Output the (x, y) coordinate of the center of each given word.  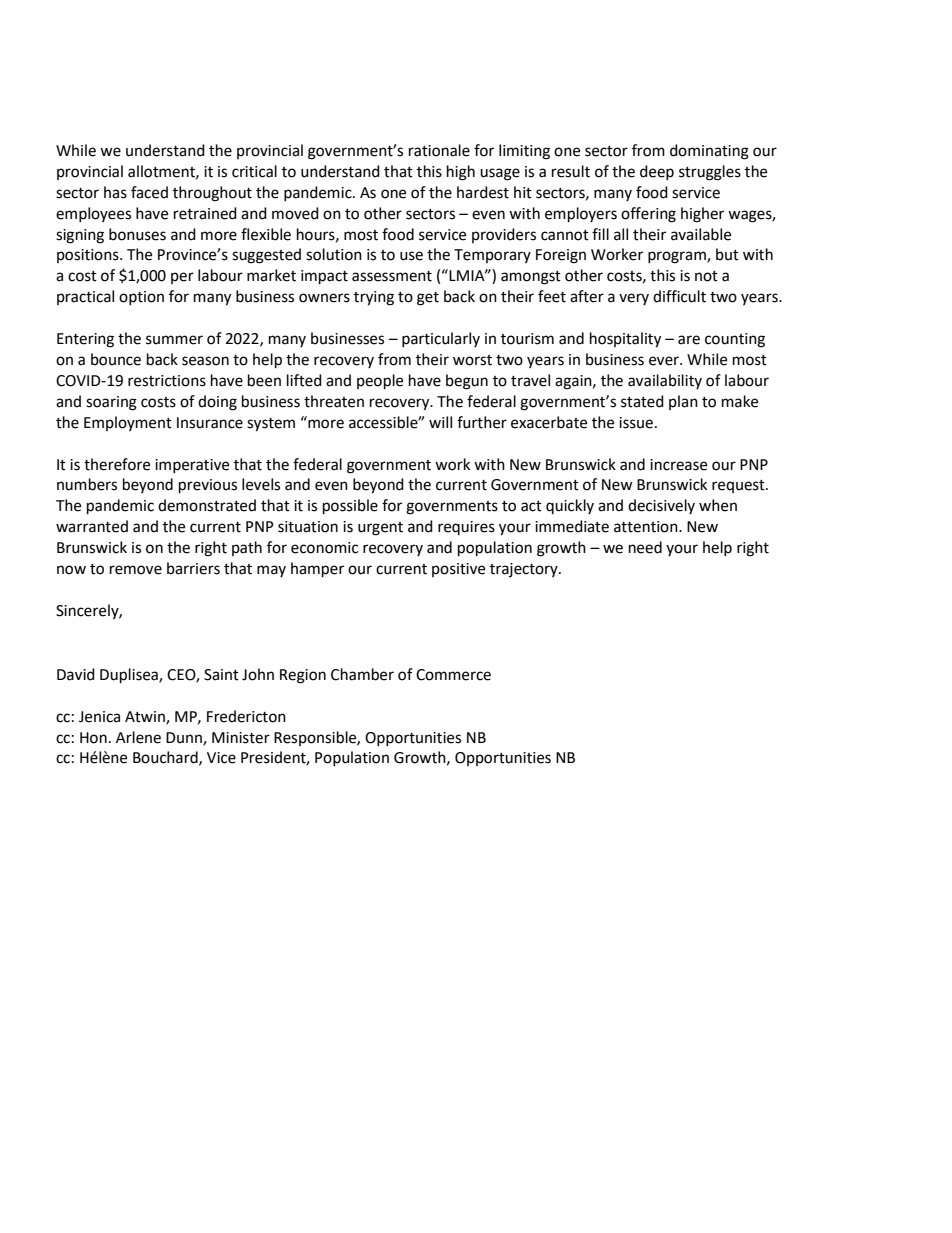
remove (136, 570)
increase (678, 465)
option (141, 298)
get (428, 299)
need (645, 547)
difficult (679, 296)
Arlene (138, 737)
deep (657, 172)
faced (149, 192)
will (440, 422)
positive (458, 570)
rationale (439, 150)
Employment (128, 423)
